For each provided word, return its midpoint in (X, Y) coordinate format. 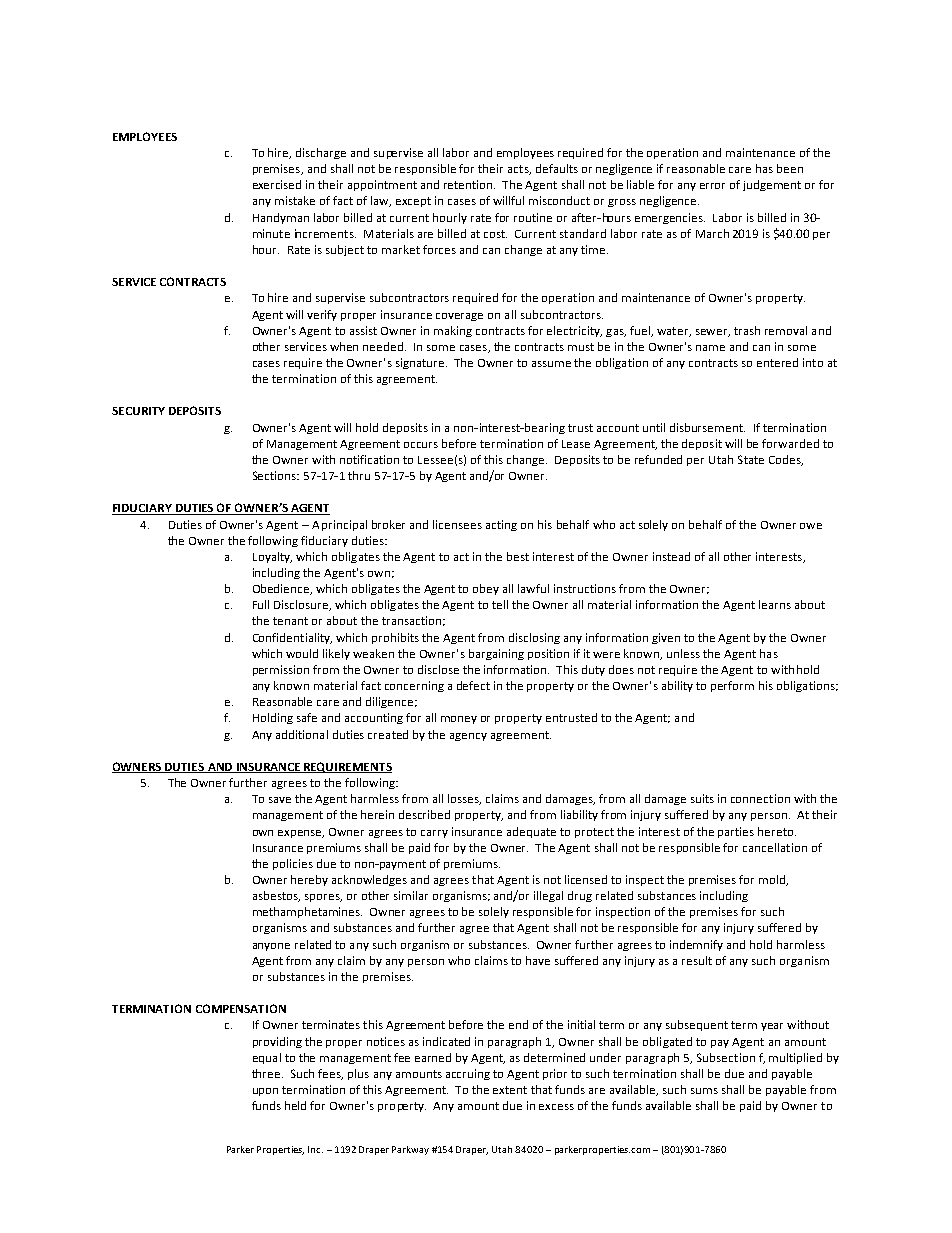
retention (469, 184)
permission (281, 670)
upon (265, 1092)
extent (510, 1090)
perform (732, 686)
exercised (277, 184)
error (712, 186)
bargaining (496, 654)
